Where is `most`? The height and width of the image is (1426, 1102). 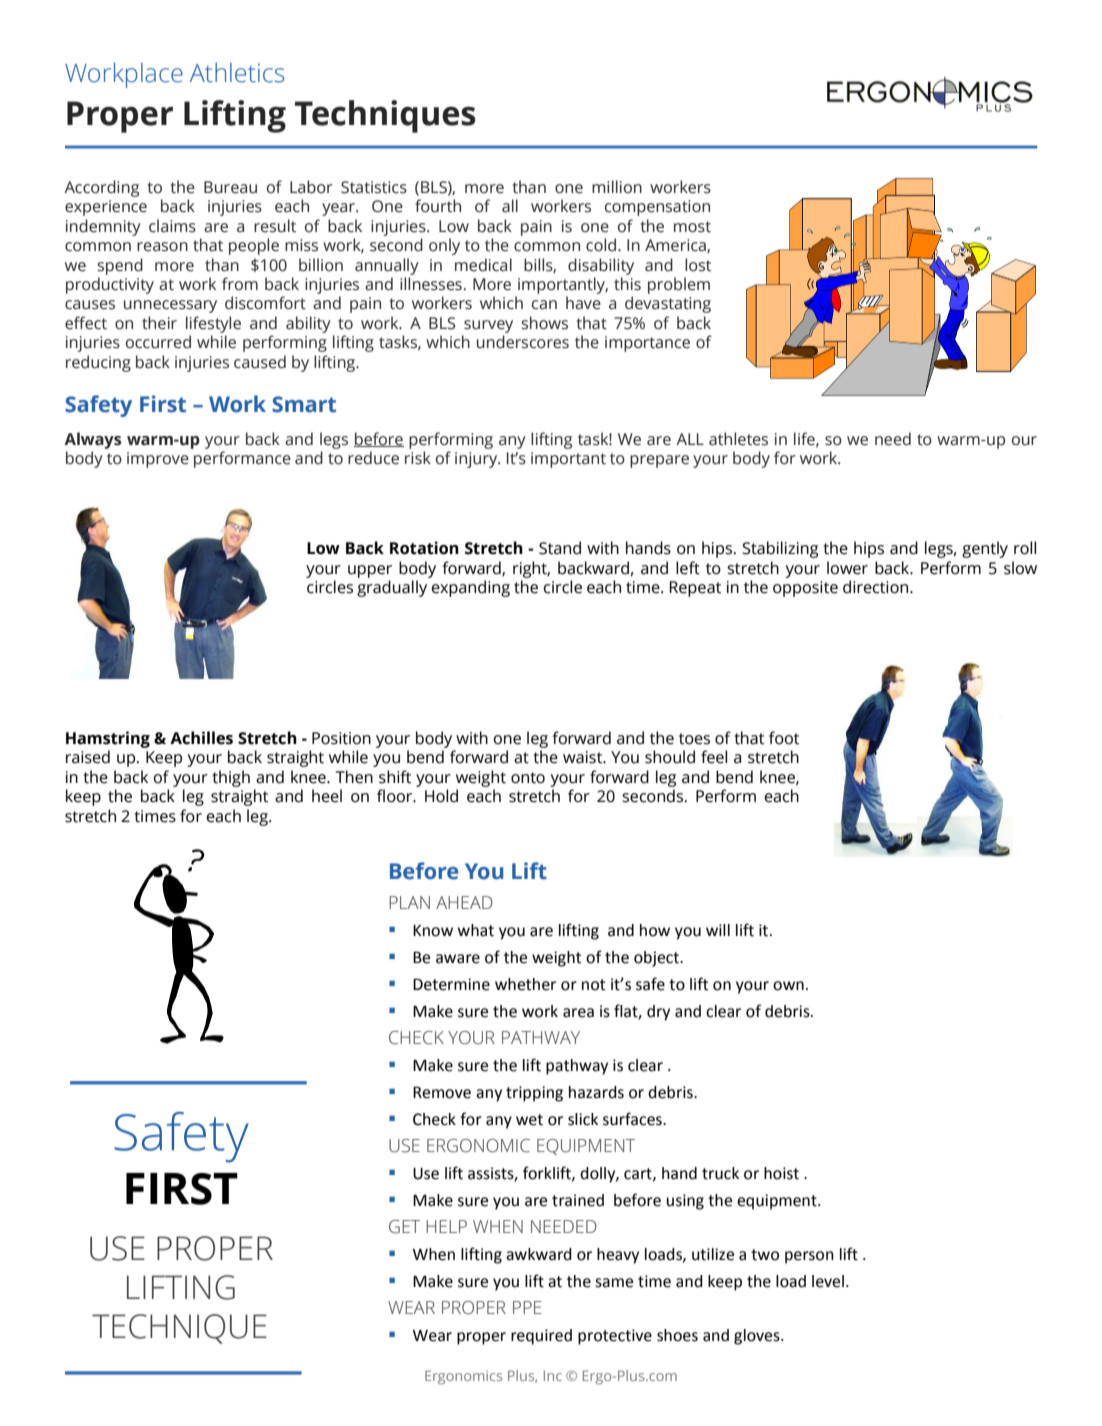 most is located at coordinates (692, 227).
